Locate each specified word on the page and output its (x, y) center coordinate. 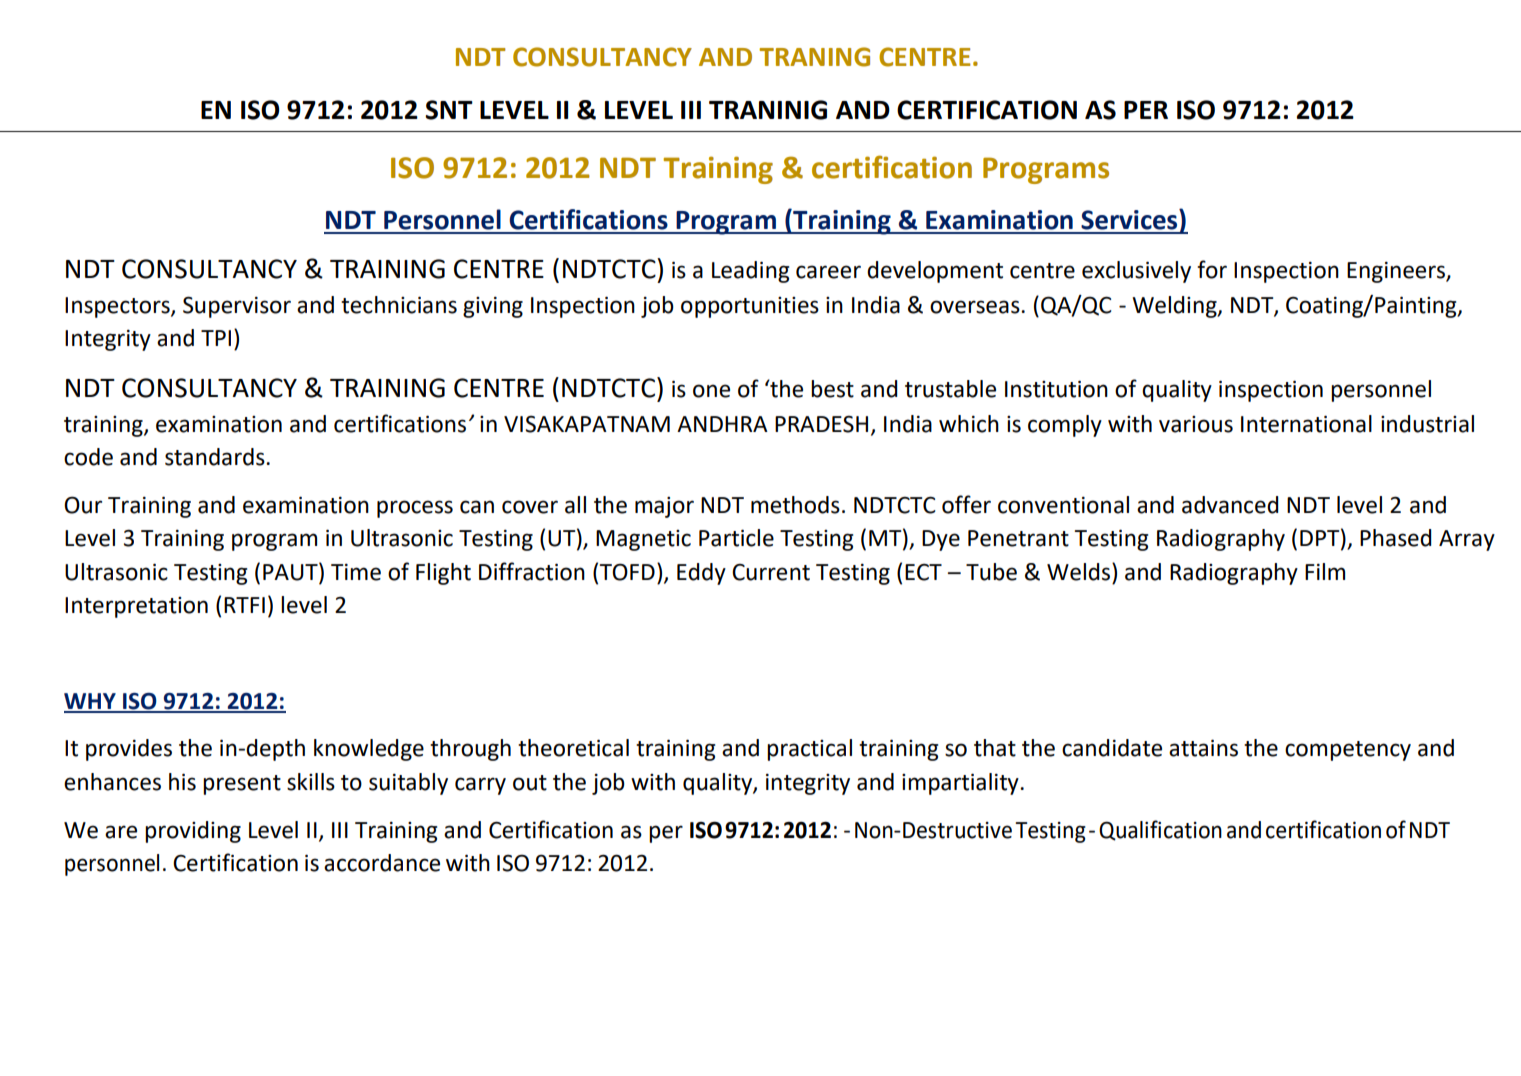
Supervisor (237, 307)
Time (356, 572)
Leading (750, 272)
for (1212, 269)
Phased (1395, 538)
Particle (736, 538)
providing (193, 832)
